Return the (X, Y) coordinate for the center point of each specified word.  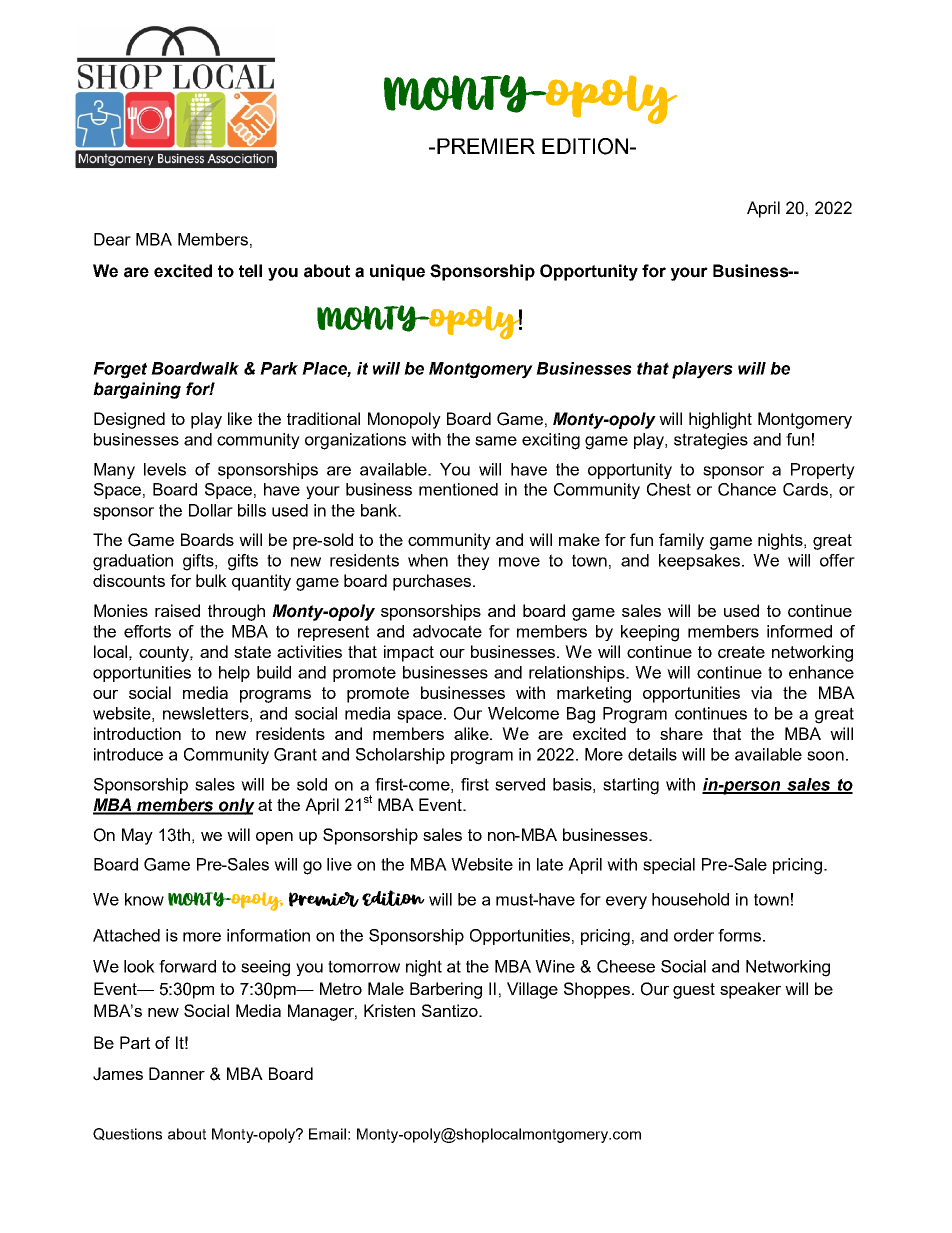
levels (165, 469)
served (520, 784)
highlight (720, 420)
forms (739, 935)
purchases (433, 582)
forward (187, 966)
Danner (177, 1073)
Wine (555, 966)
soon (825, 756)
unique (397, 272)
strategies (711, 441)
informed (799, 631)
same (496, 441)
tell (250, 271)
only (236, 806)
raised (177, 610)
